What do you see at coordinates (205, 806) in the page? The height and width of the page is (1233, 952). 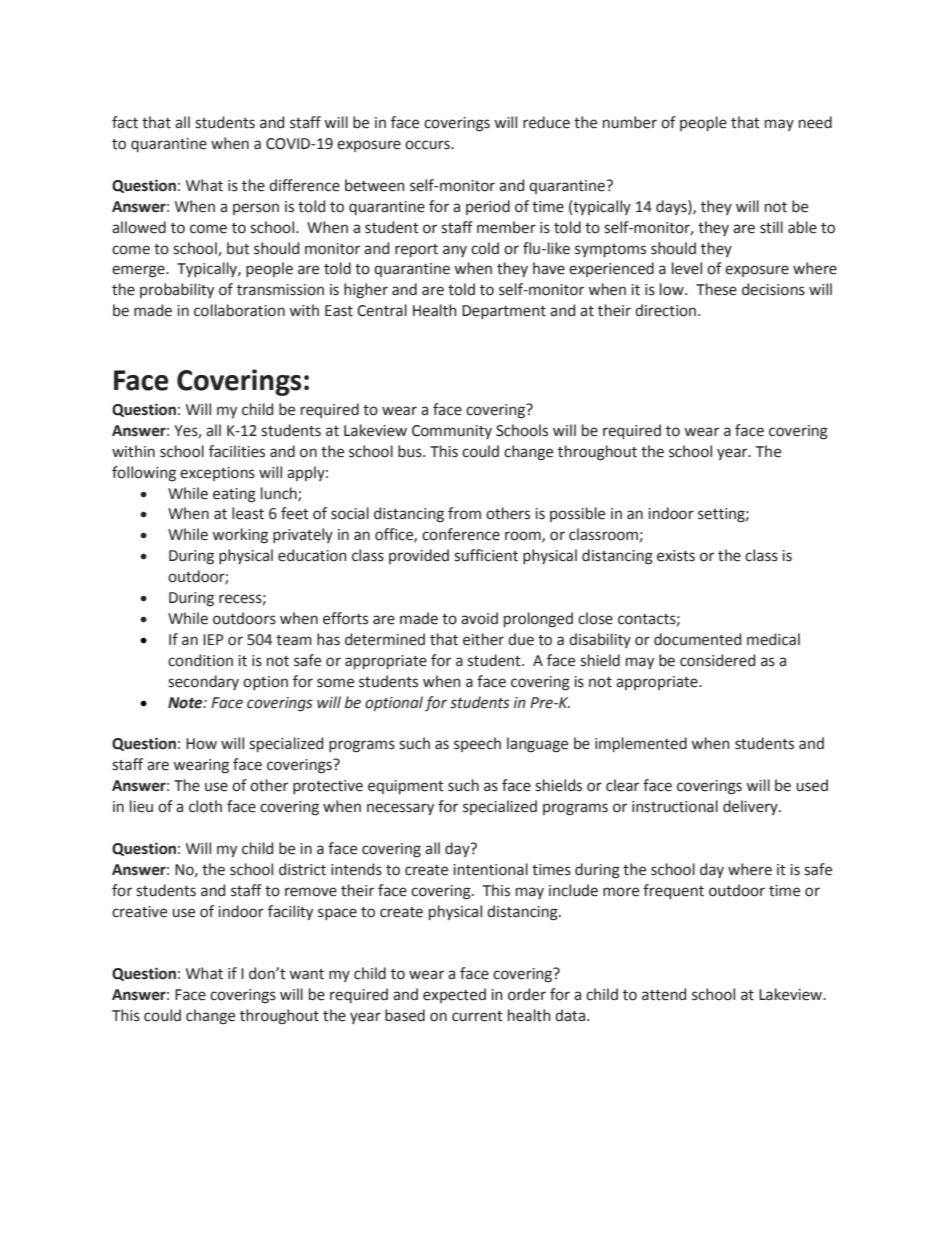 I see `cloth` at bounding box center [205, 806].
